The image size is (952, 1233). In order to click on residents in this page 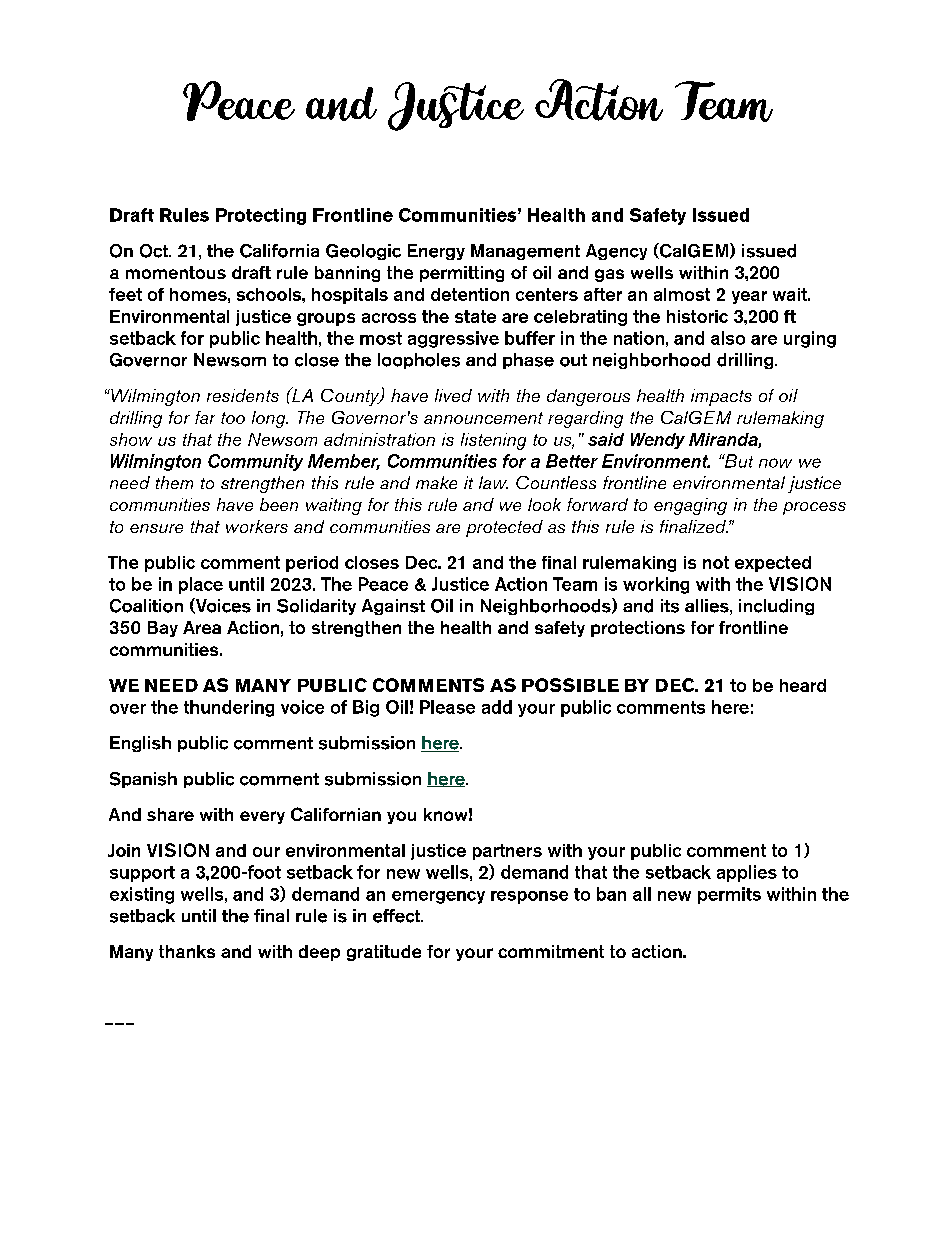, I will do `click(243, 395)`.
